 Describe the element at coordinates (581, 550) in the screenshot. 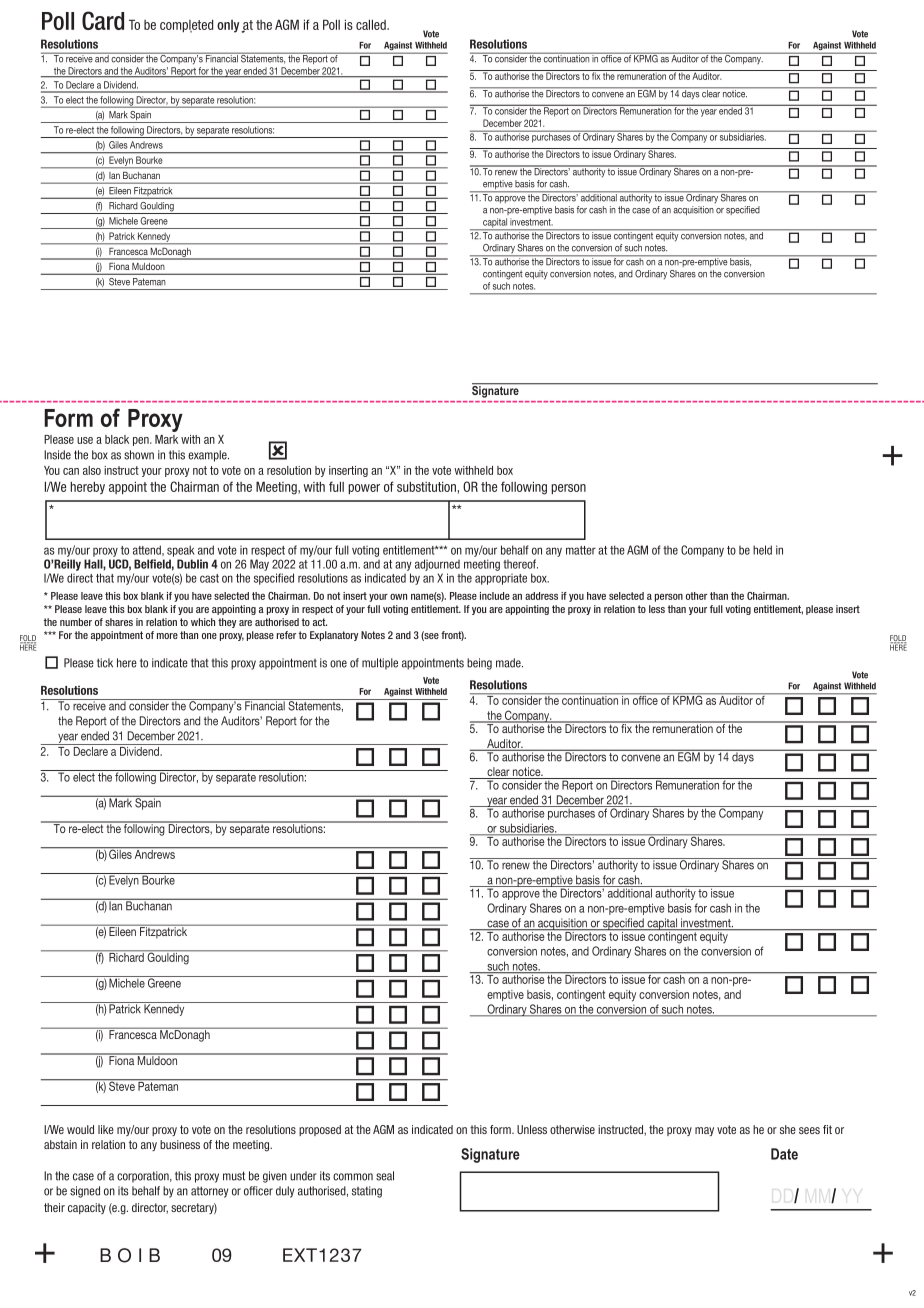

I see `matter` at that location.
